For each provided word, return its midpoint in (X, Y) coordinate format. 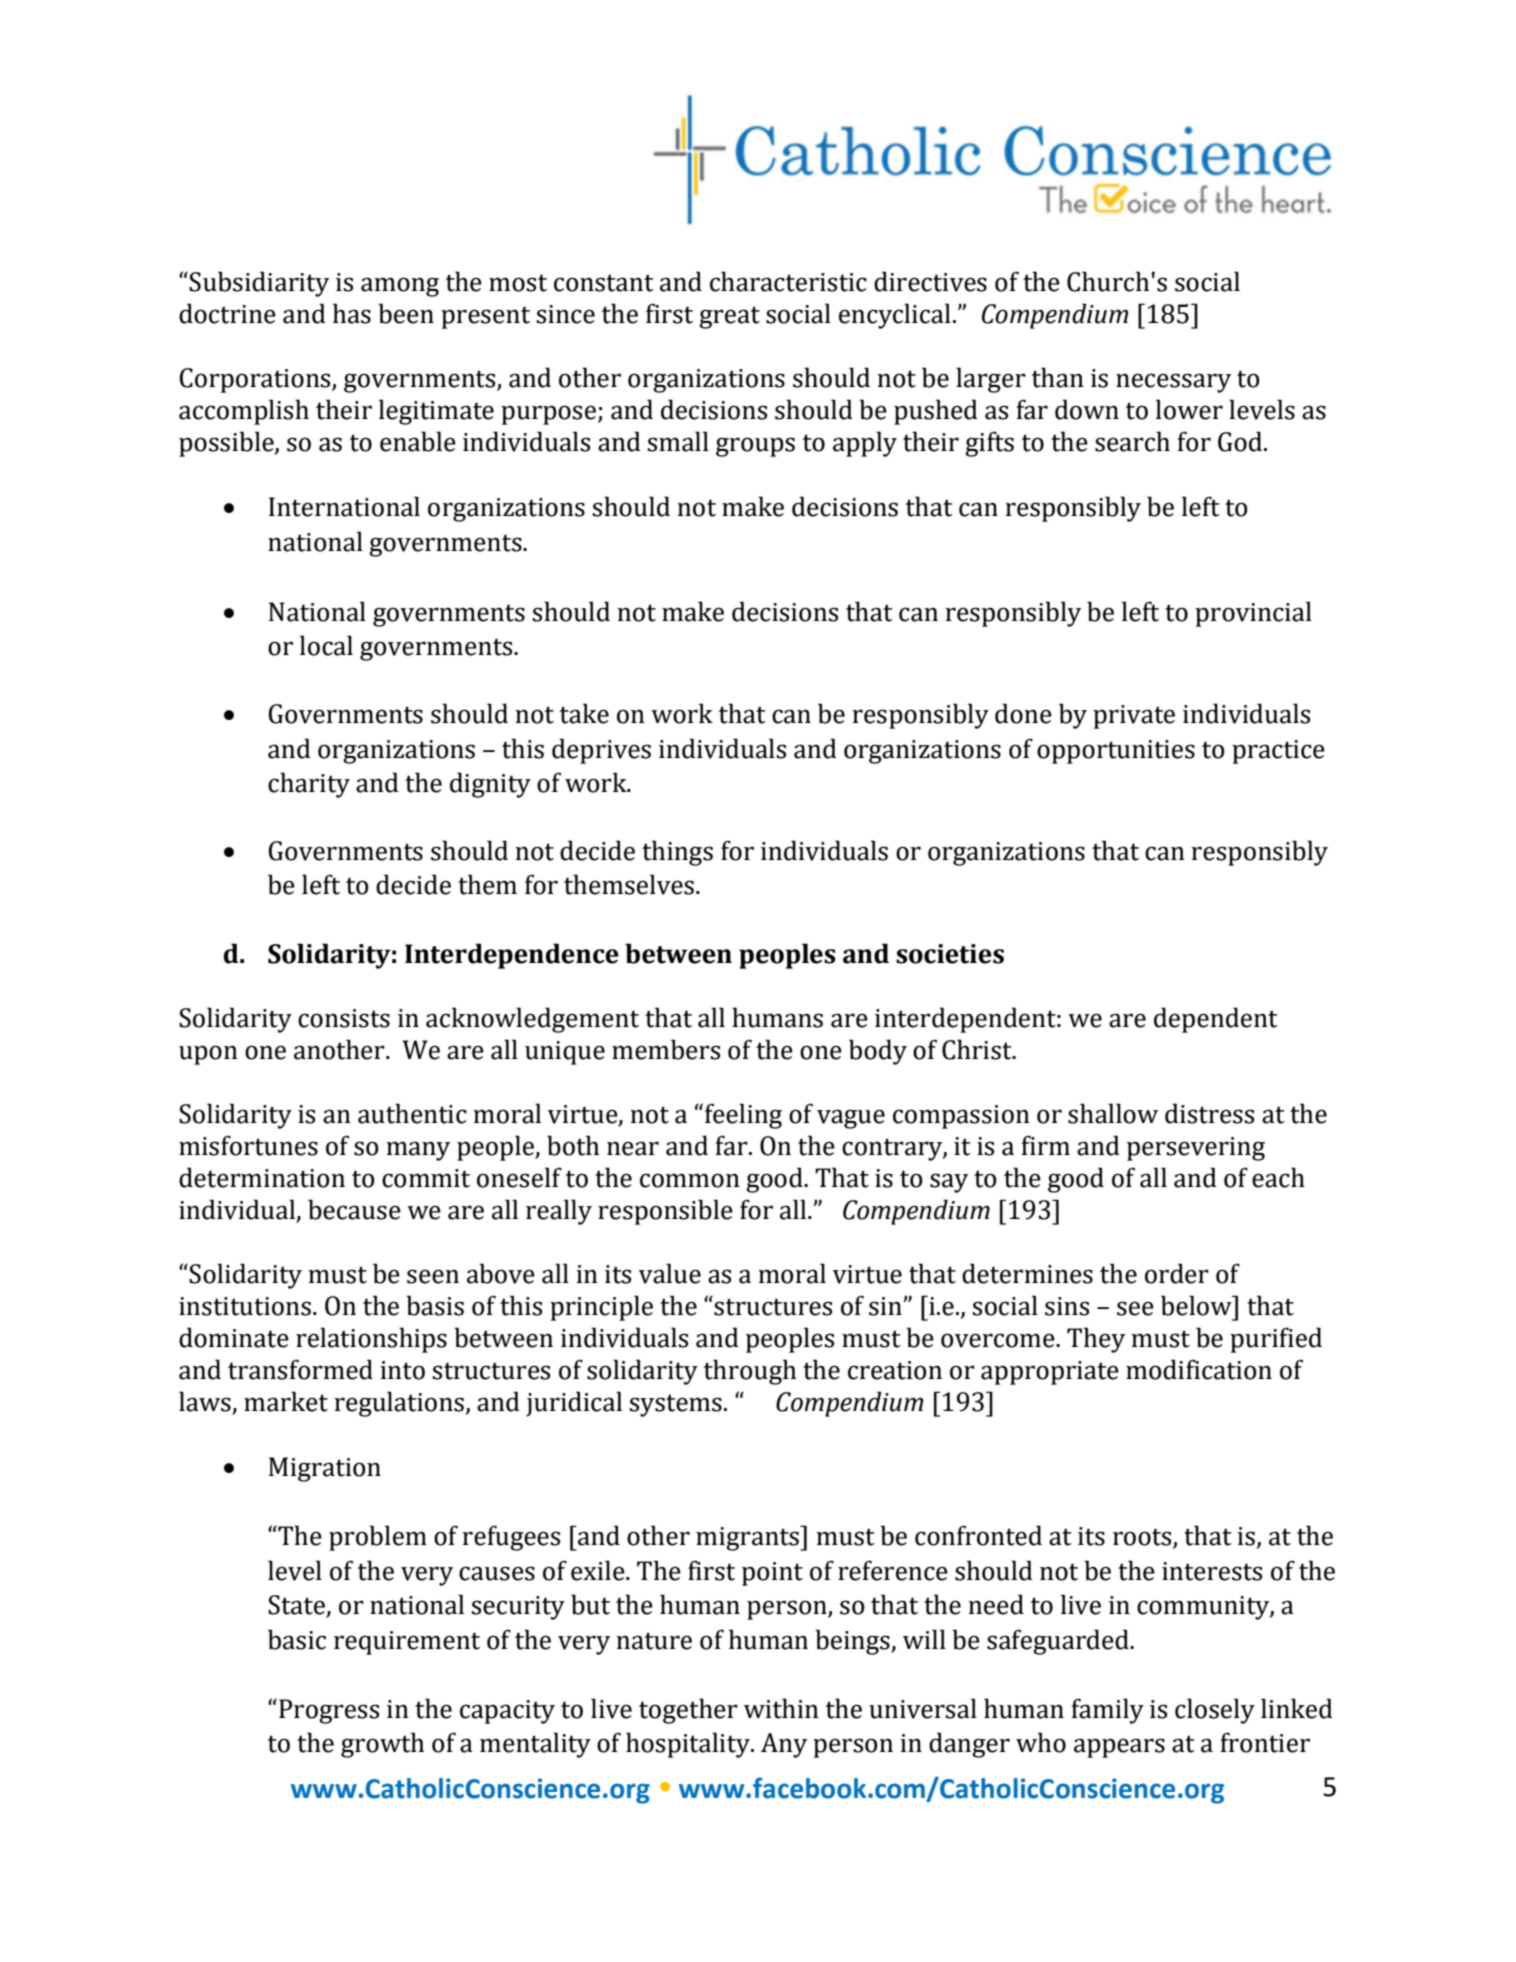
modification (1199, 1369)
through (750, 1372)
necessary (1173, 383)
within (781, 1708)
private (1134, 717)
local (326, 645)
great (729, 317)
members (666, 1049)
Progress (329, 1711)
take (584, 713)
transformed (300, 1369)
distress (1209, 1113)
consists (344, 1018)
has (352, 313)
